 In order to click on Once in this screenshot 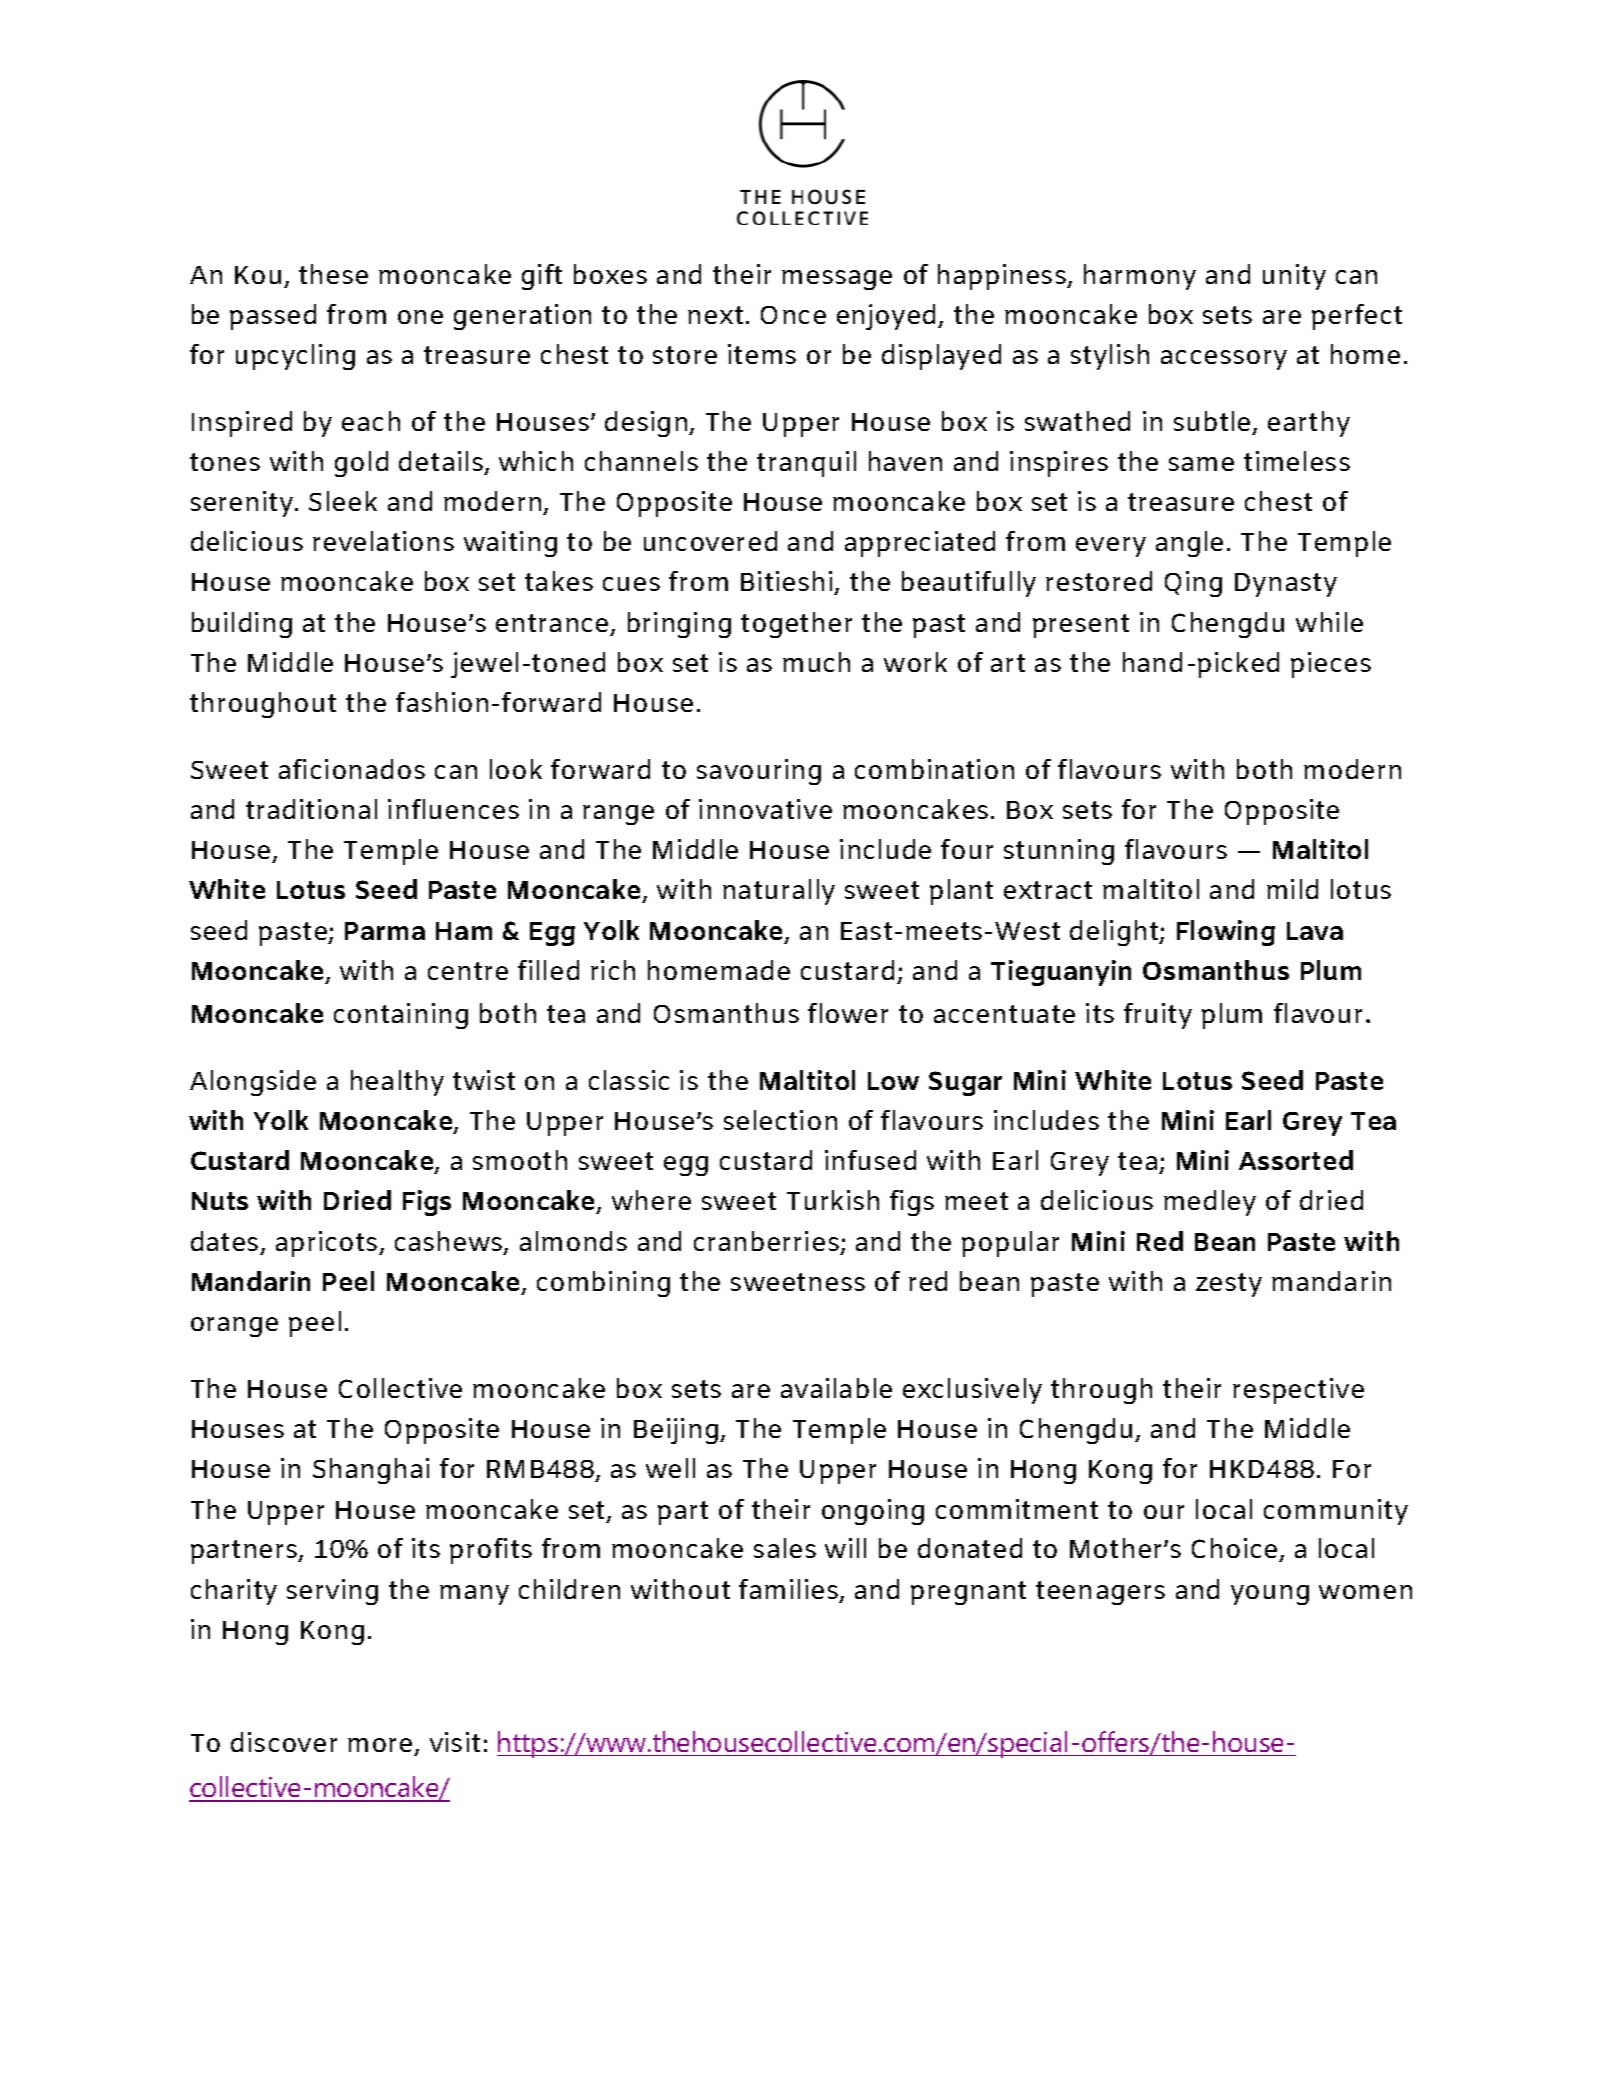, I will do `click(793, 315)`.
